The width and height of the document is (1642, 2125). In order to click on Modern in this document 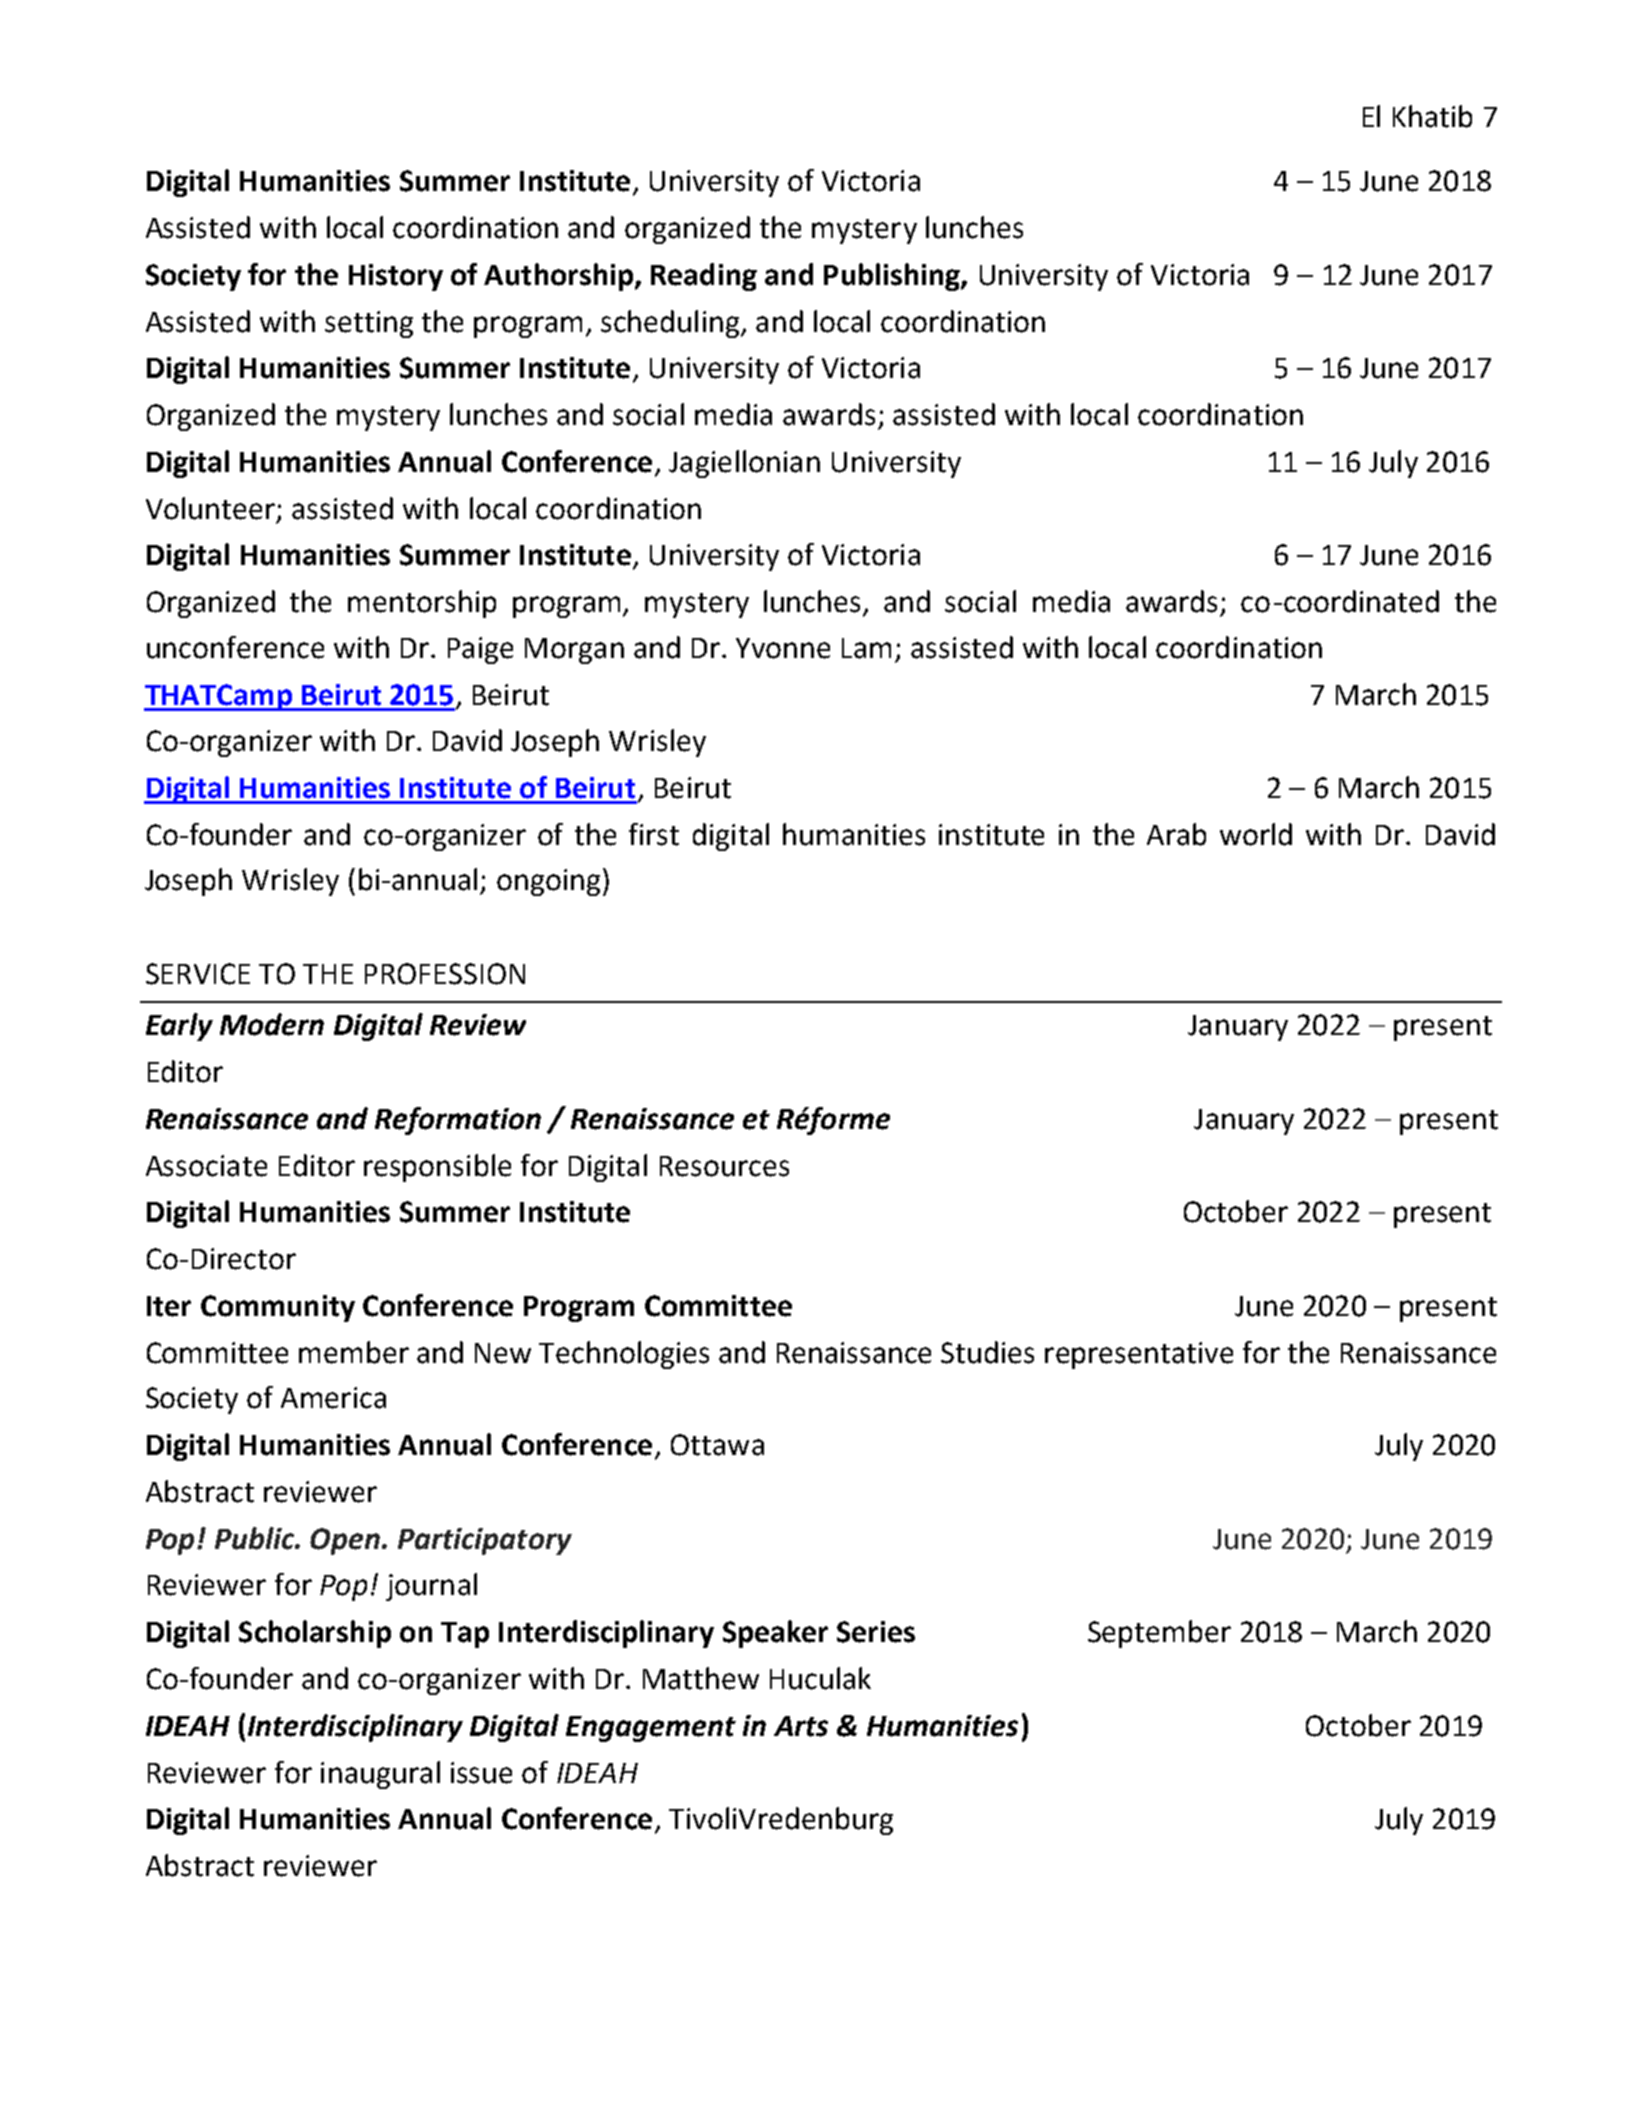, I will do `click(272, 1024)`.
